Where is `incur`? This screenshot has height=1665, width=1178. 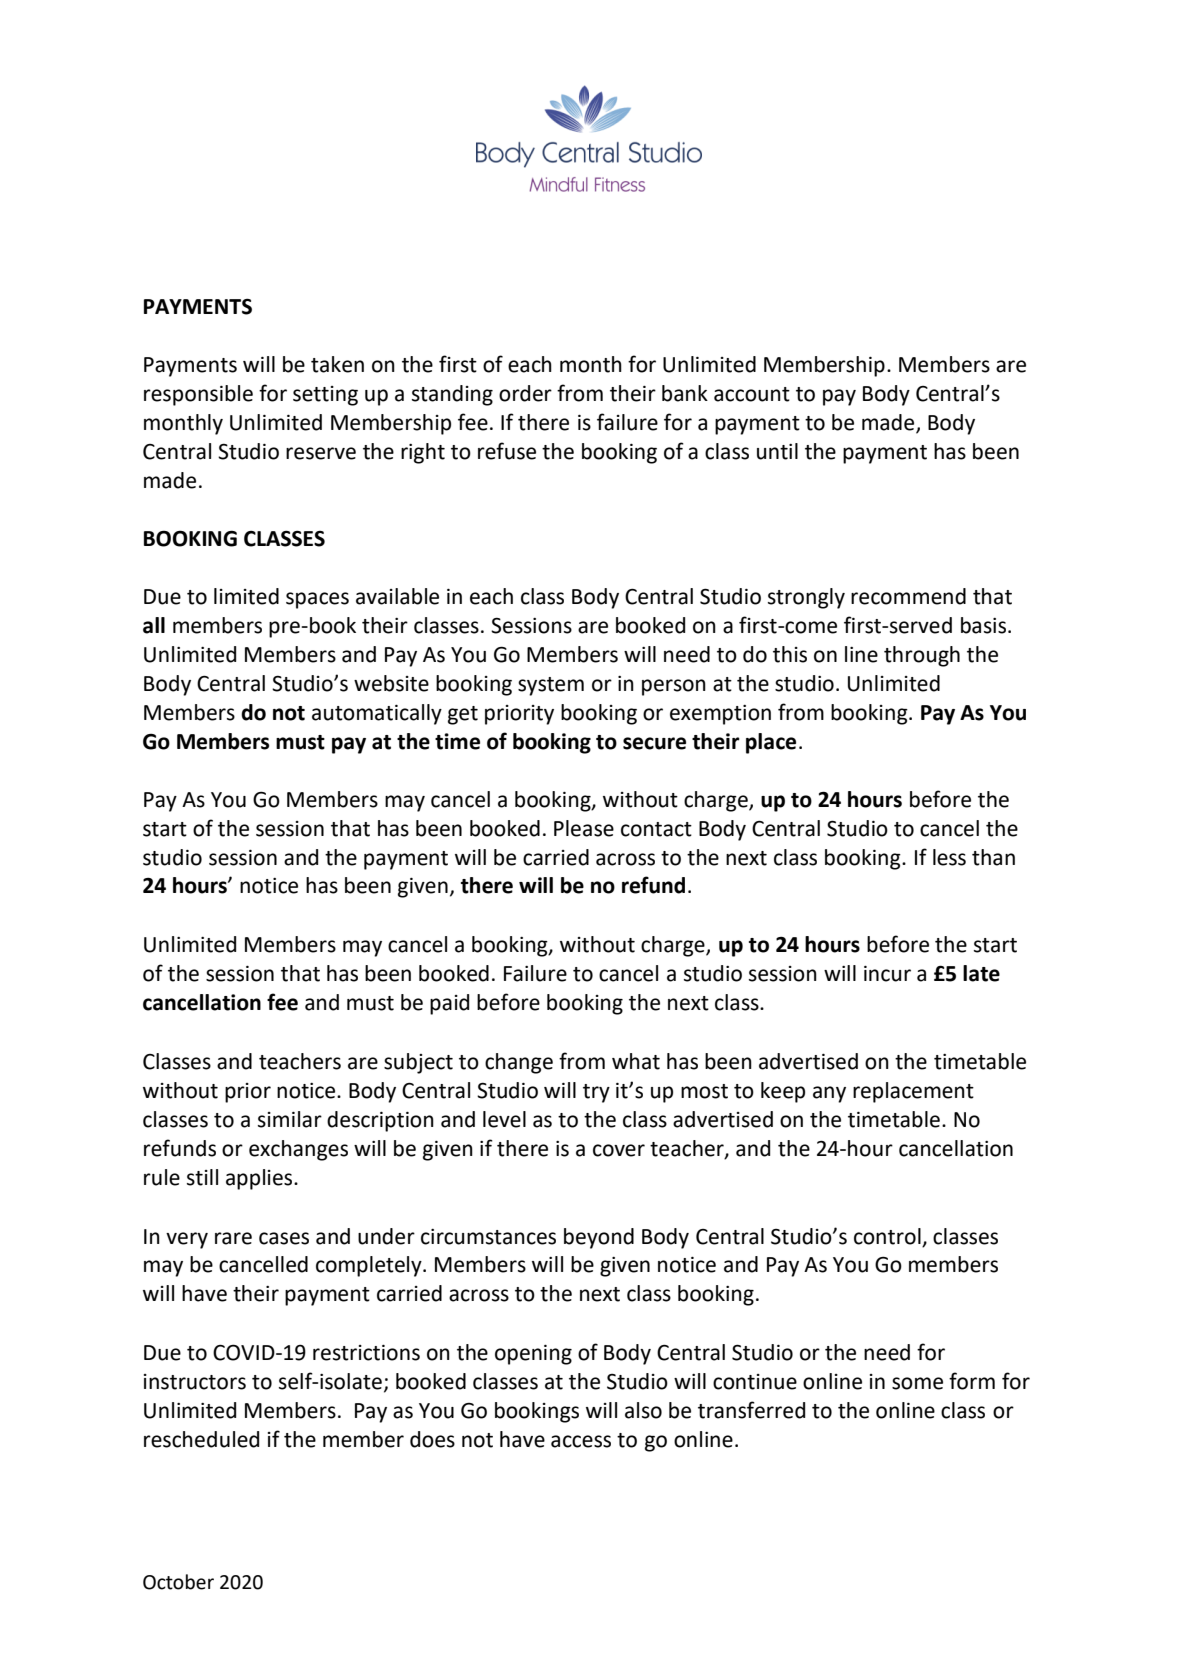 incur is located at coordinates (887, 974).
